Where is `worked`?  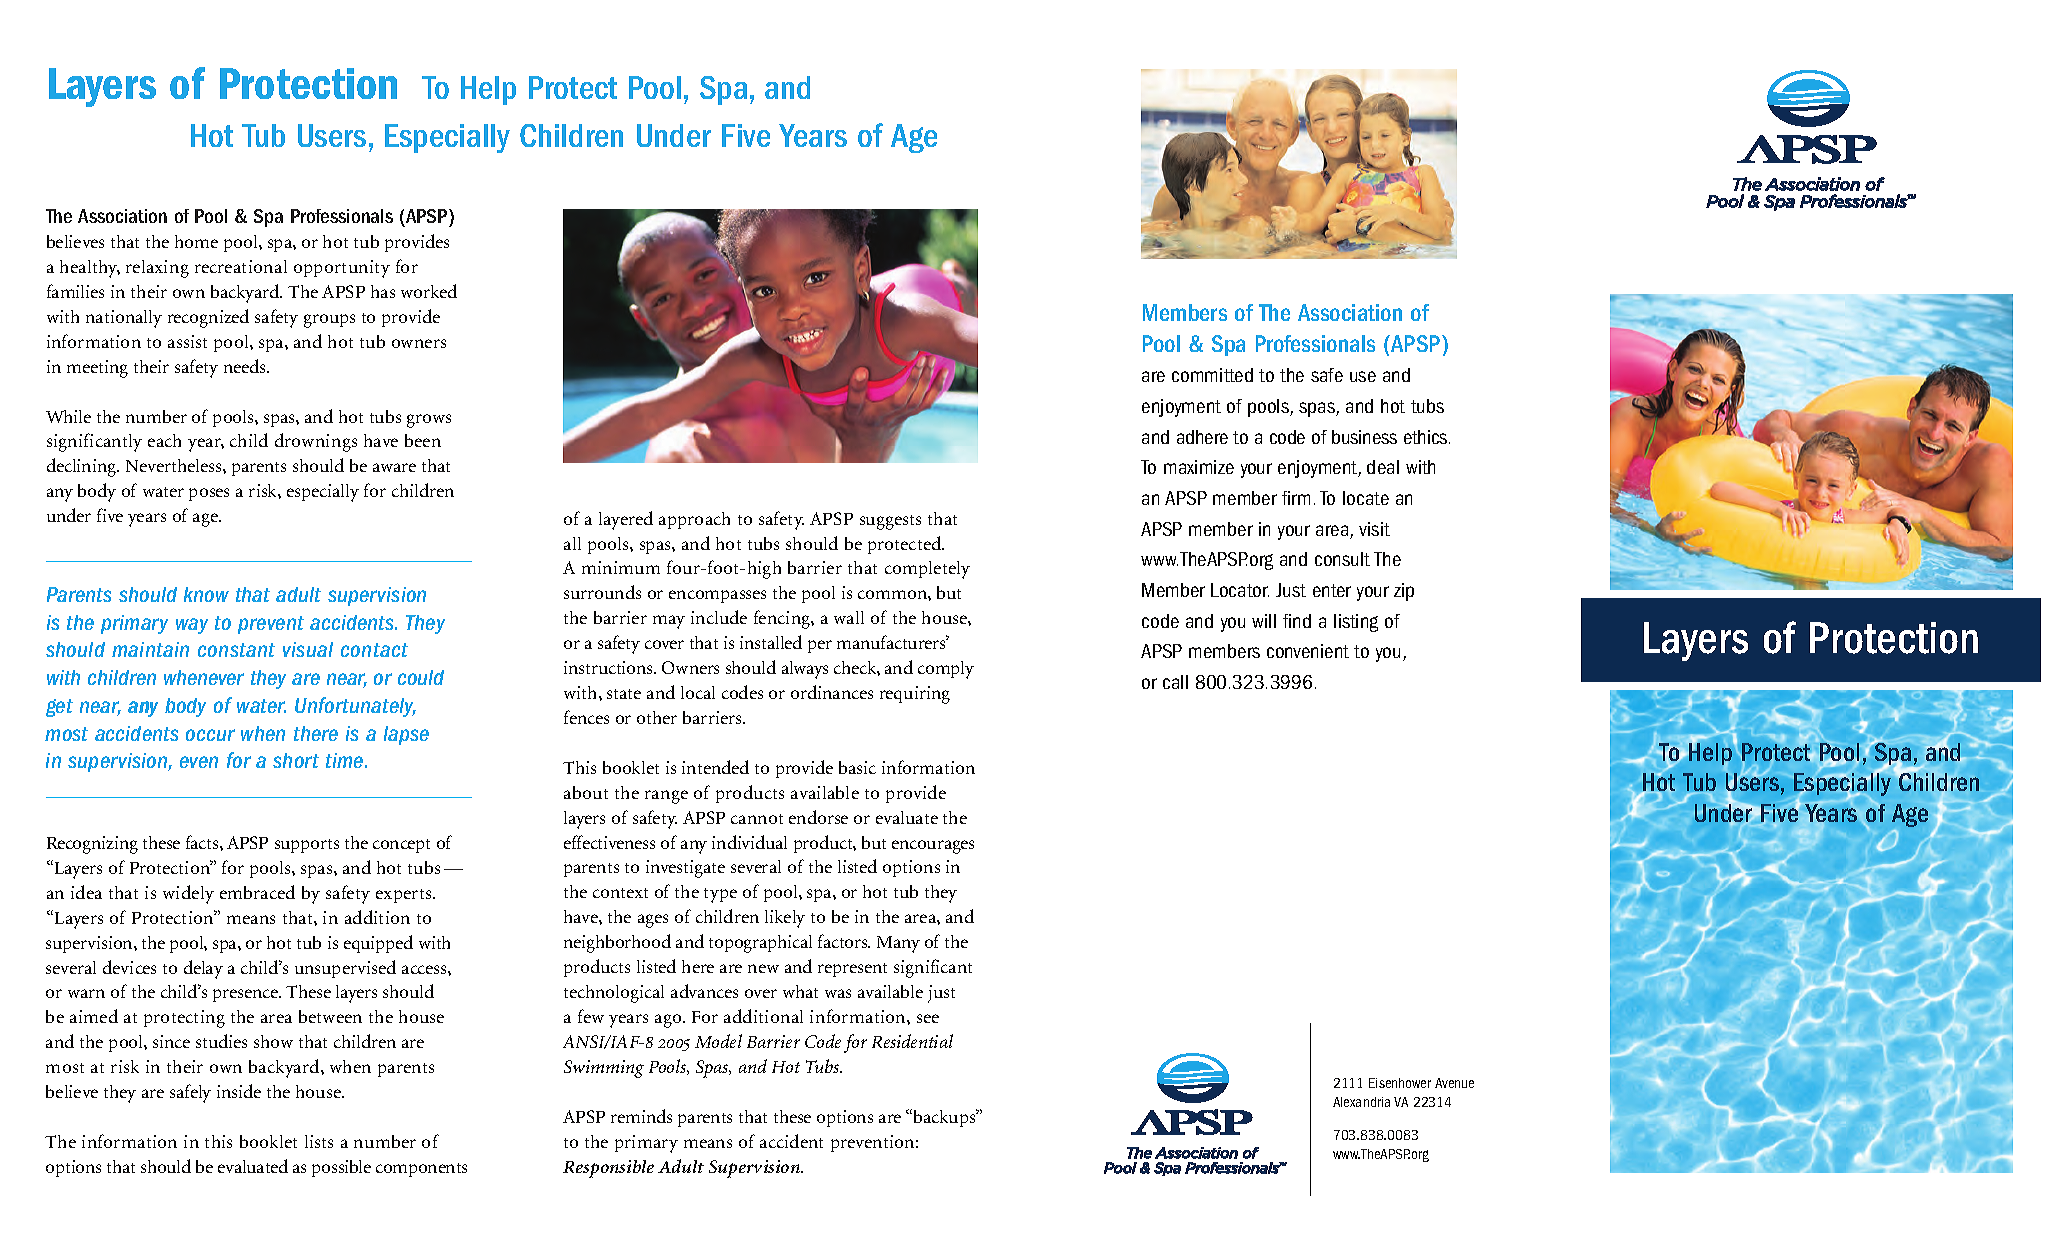
worked is located at coordinates (429, 291).
